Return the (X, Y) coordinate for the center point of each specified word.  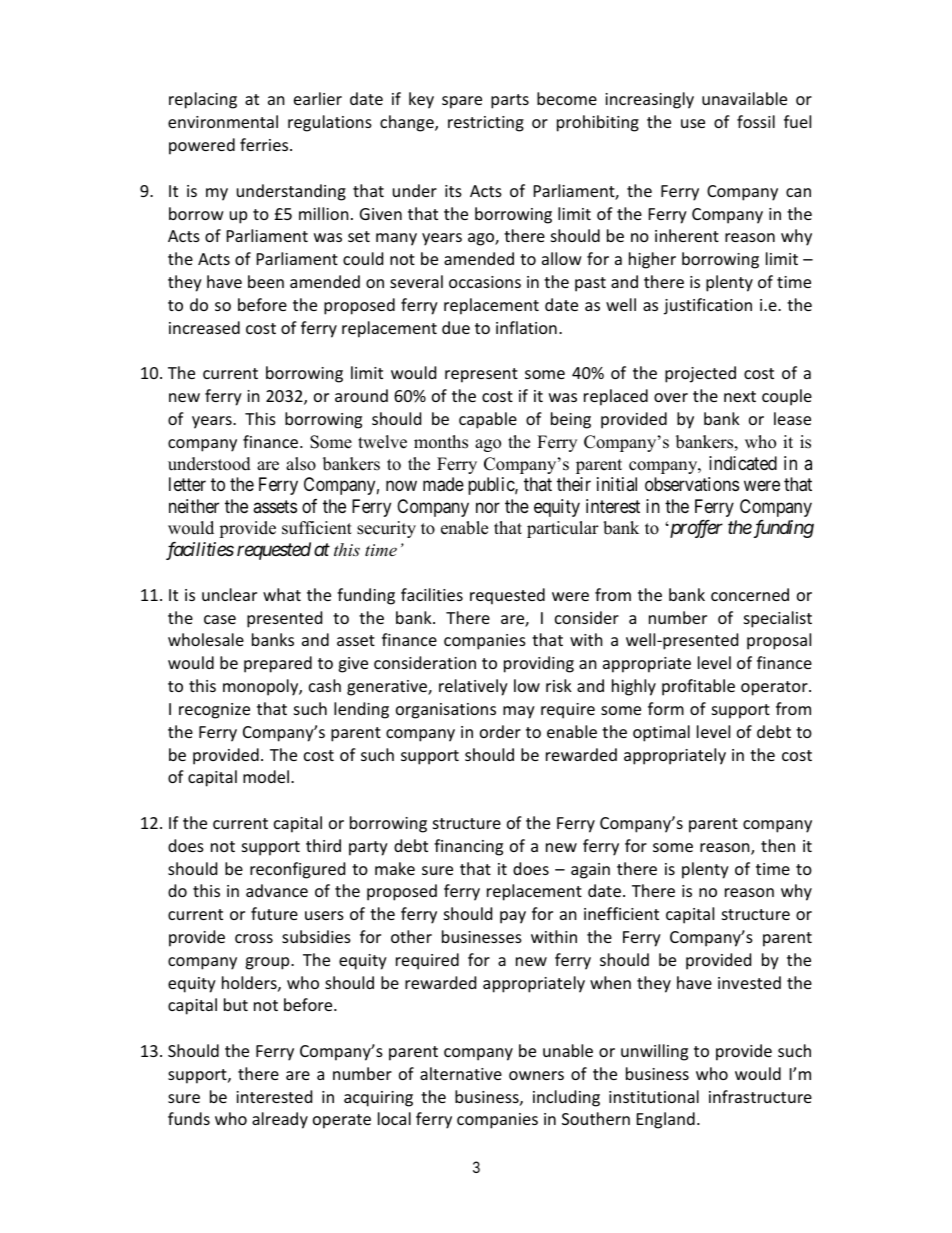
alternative (461, 1073)
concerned (750, 594)
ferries (265, 144)
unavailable (744, 98)
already (280, 1120)
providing (539, 664)
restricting (486, 124)
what (282, 594)
